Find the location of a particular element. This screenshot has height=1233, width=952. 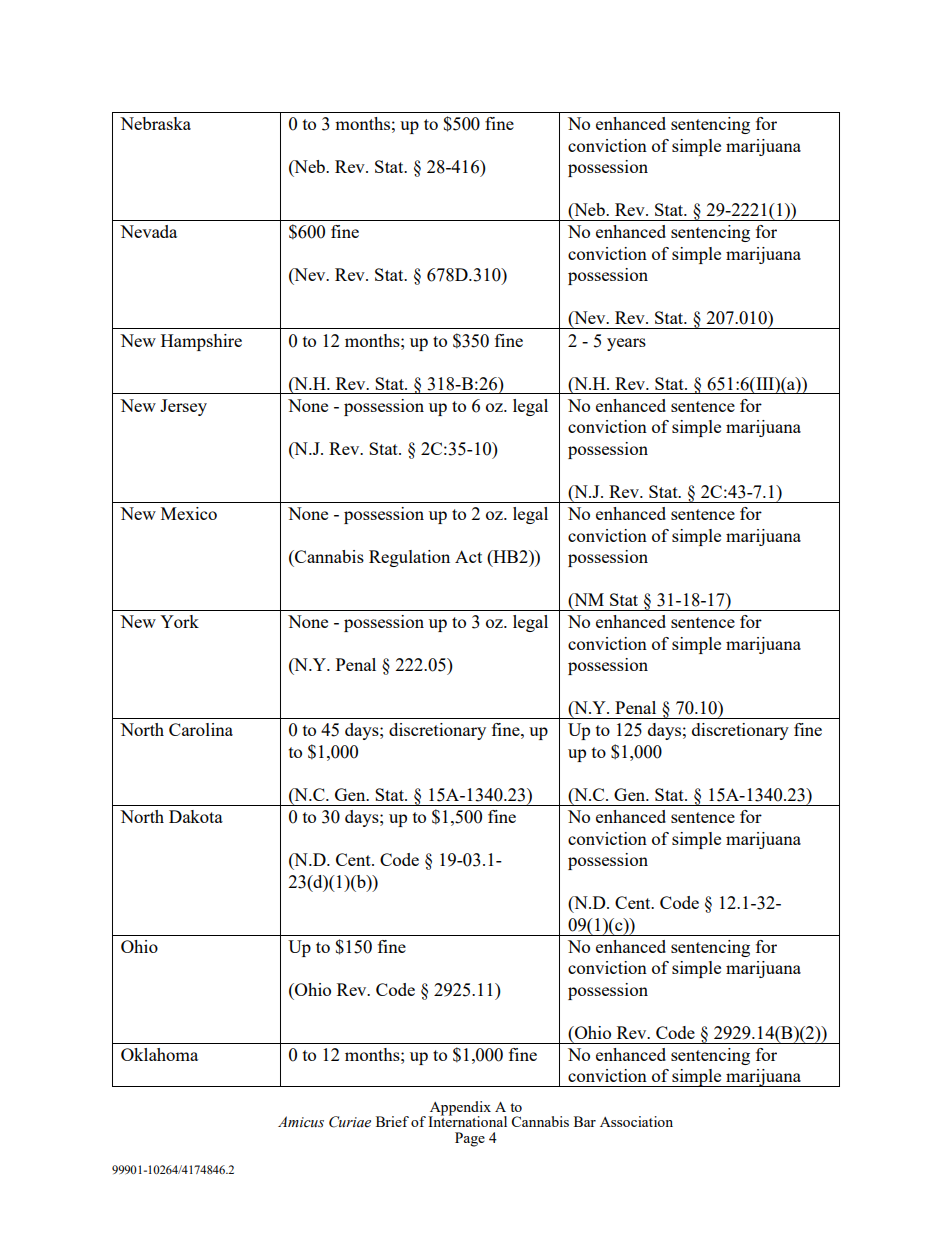

Nevada is located at coordinates (148, 231).
